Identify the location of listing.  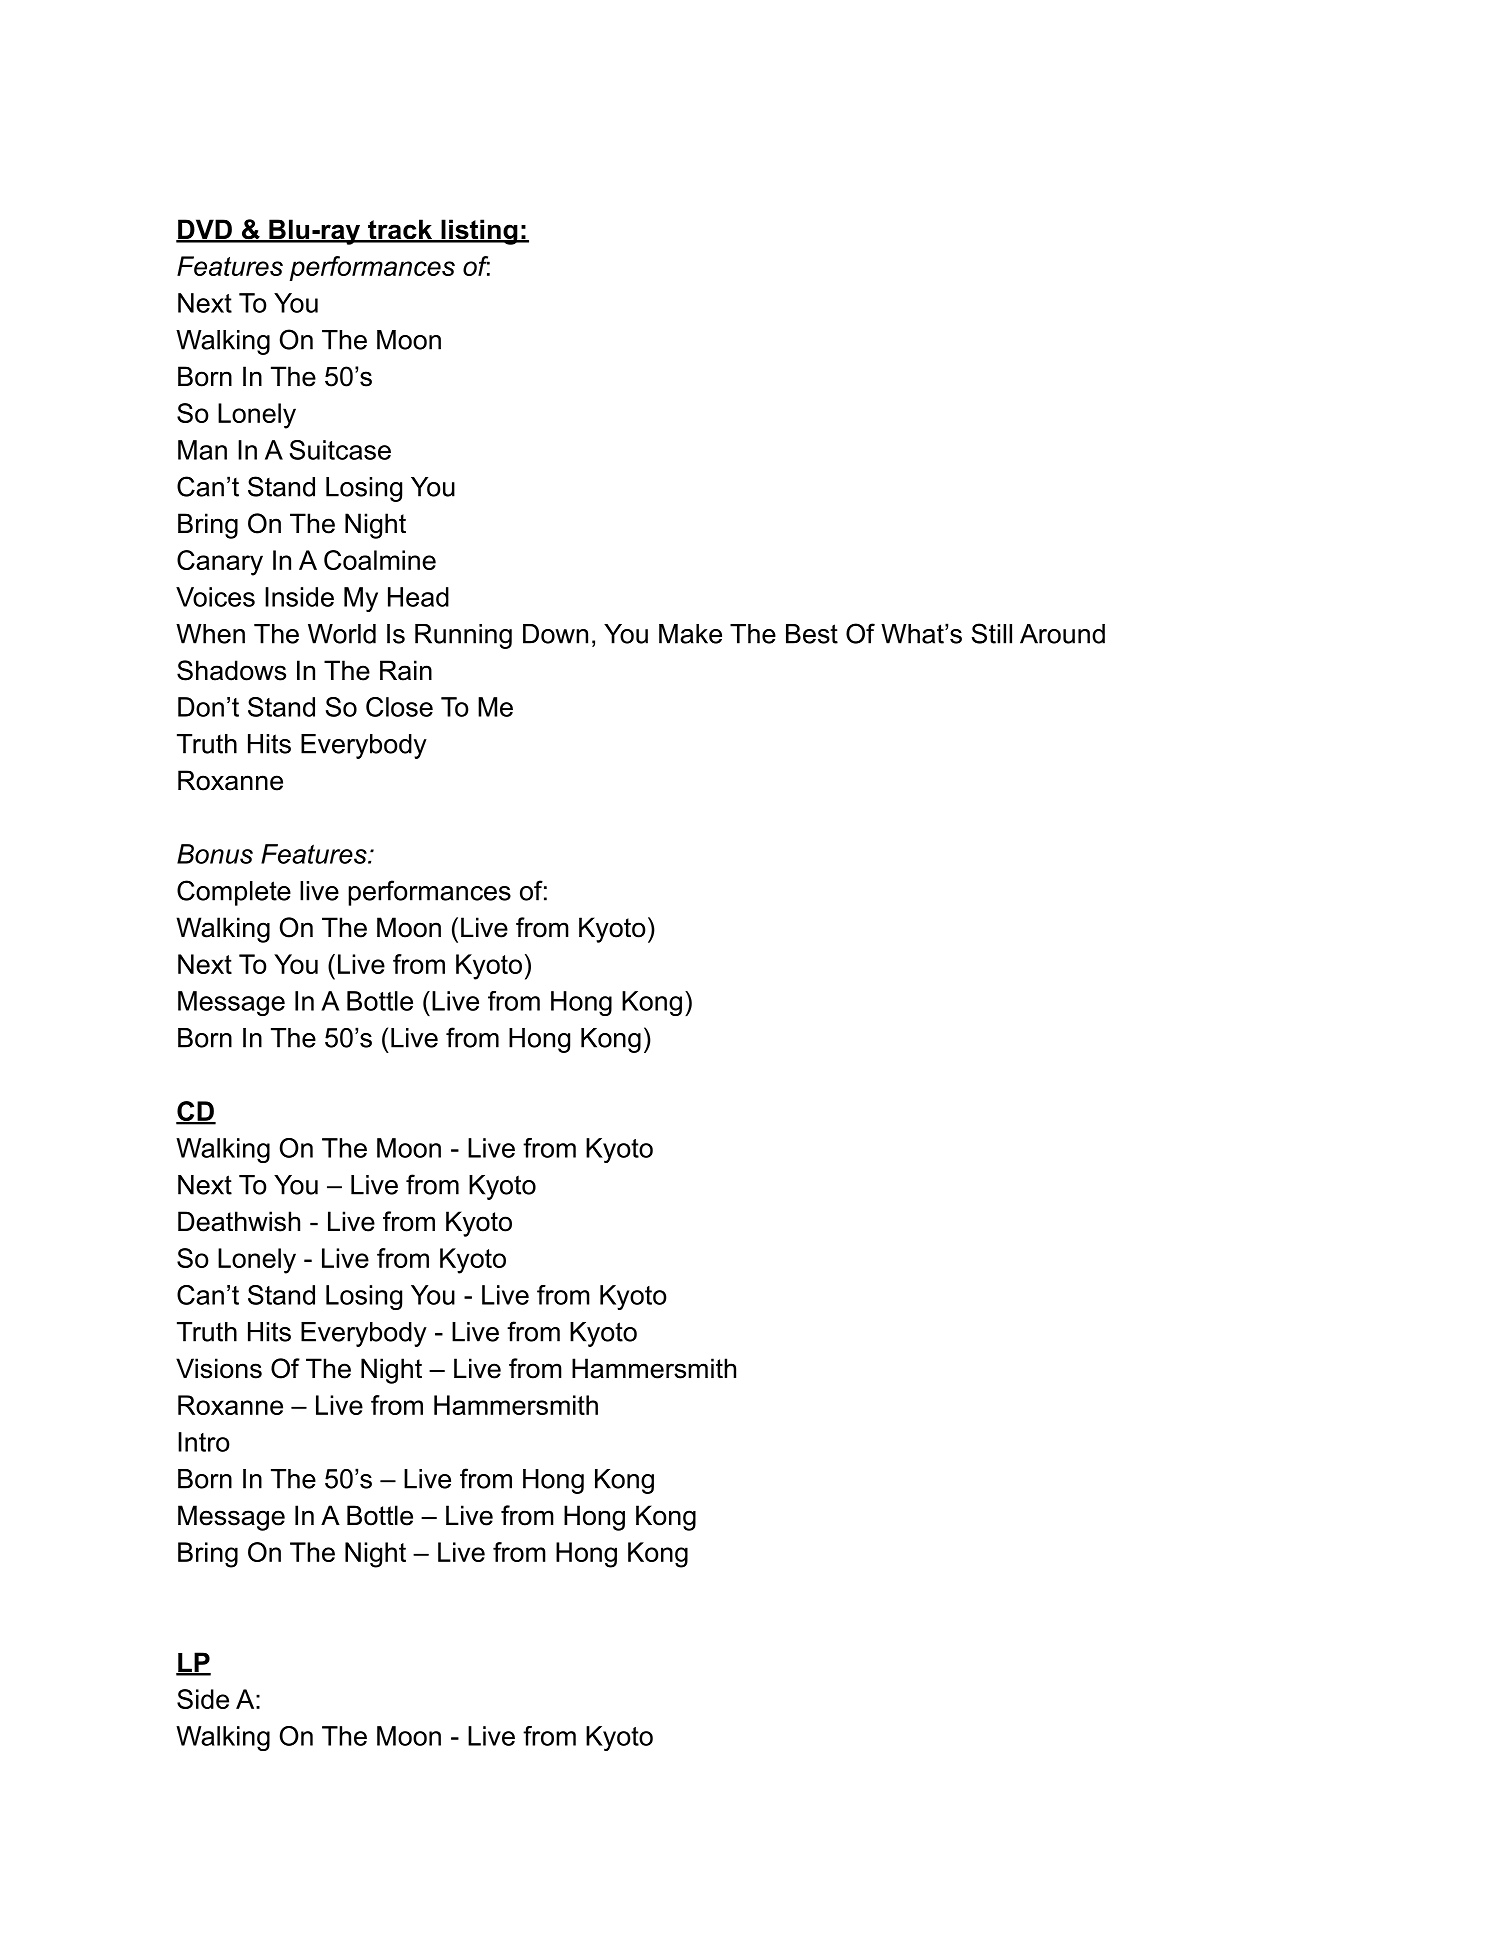
(479, 232).
